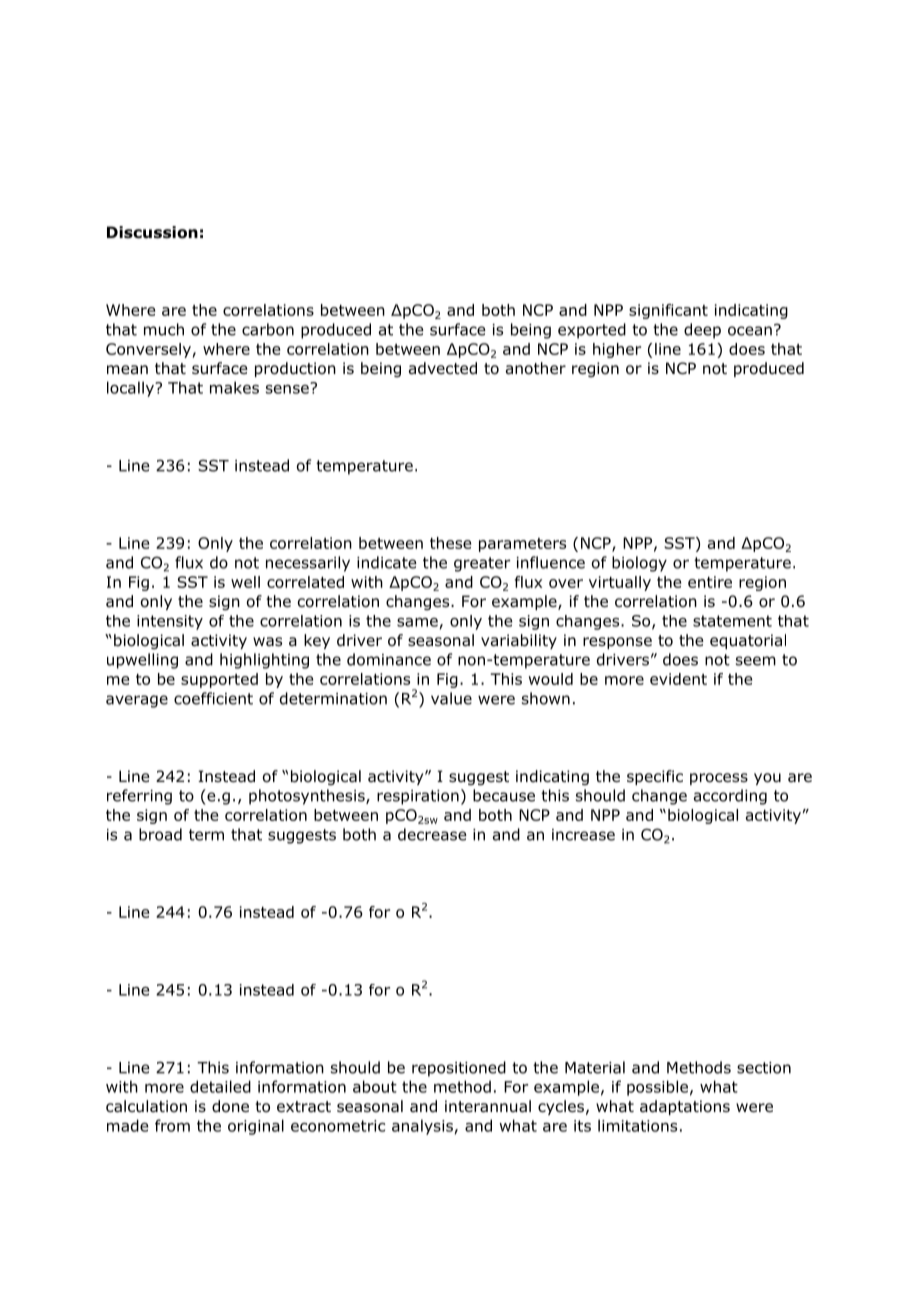 The height and width of the screenshot is (1308, 924). Describe the element at coordinates (139, 797) in the screenshot. I see `referring` at that location.
